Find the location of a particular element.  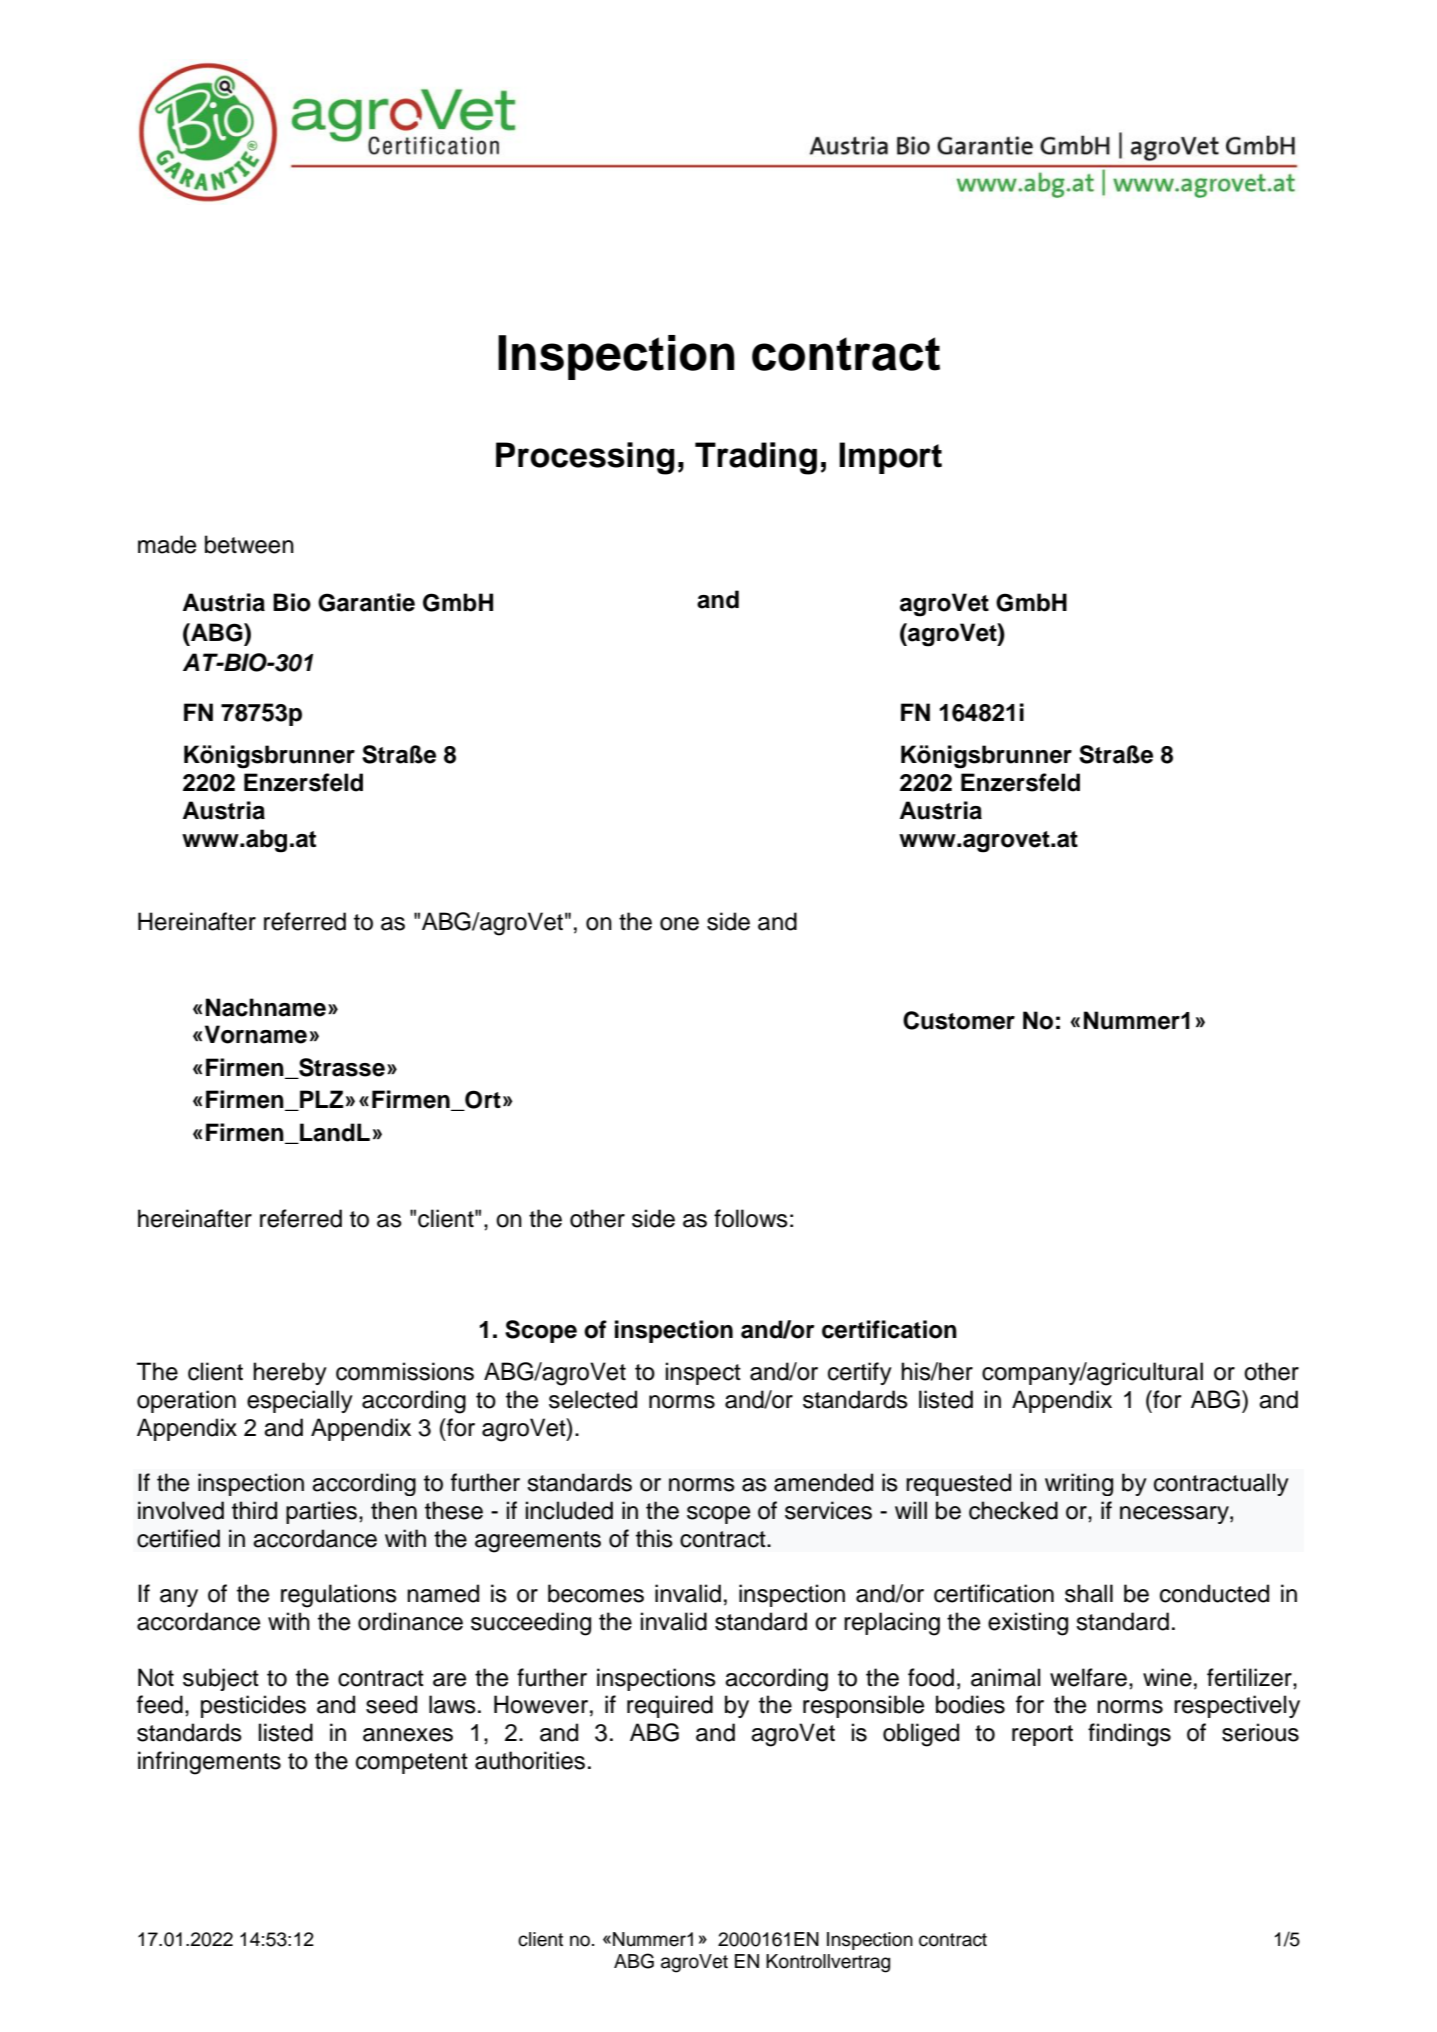

pesticides is located at coordinates (253, 1706).
